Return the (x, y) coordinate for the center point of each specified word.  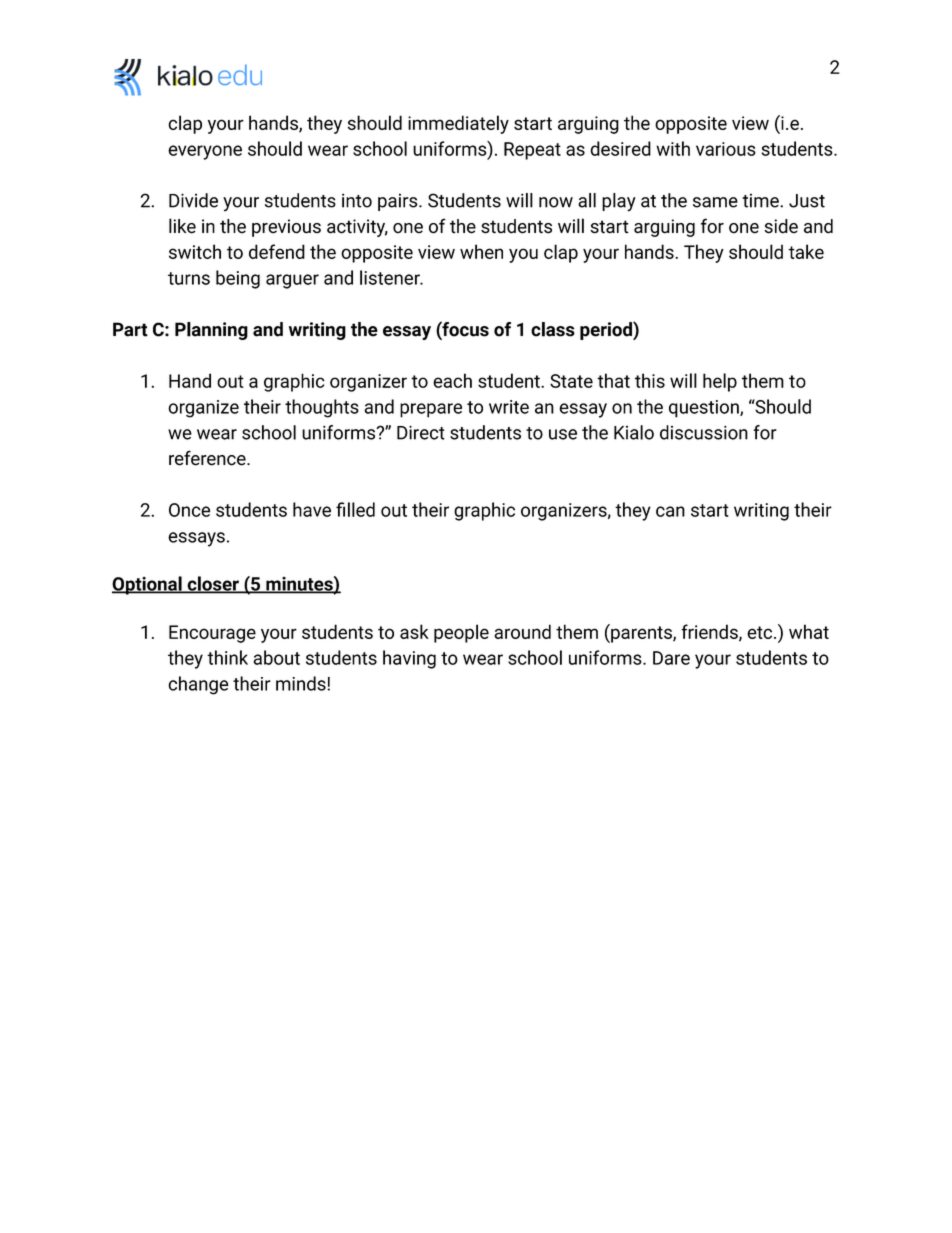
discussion (704, 432)
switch (195, 251)
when (481, 251)
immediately (458, 124)
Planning (211, 331)
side (781, 226)
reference (208, 458)
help (720, 382)
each (452, 380)
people (461, 633)
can (670, 511)
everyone (205, 152)
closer (213, 584)
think (227, 657)
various (726, 149)
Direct (421, 433)
